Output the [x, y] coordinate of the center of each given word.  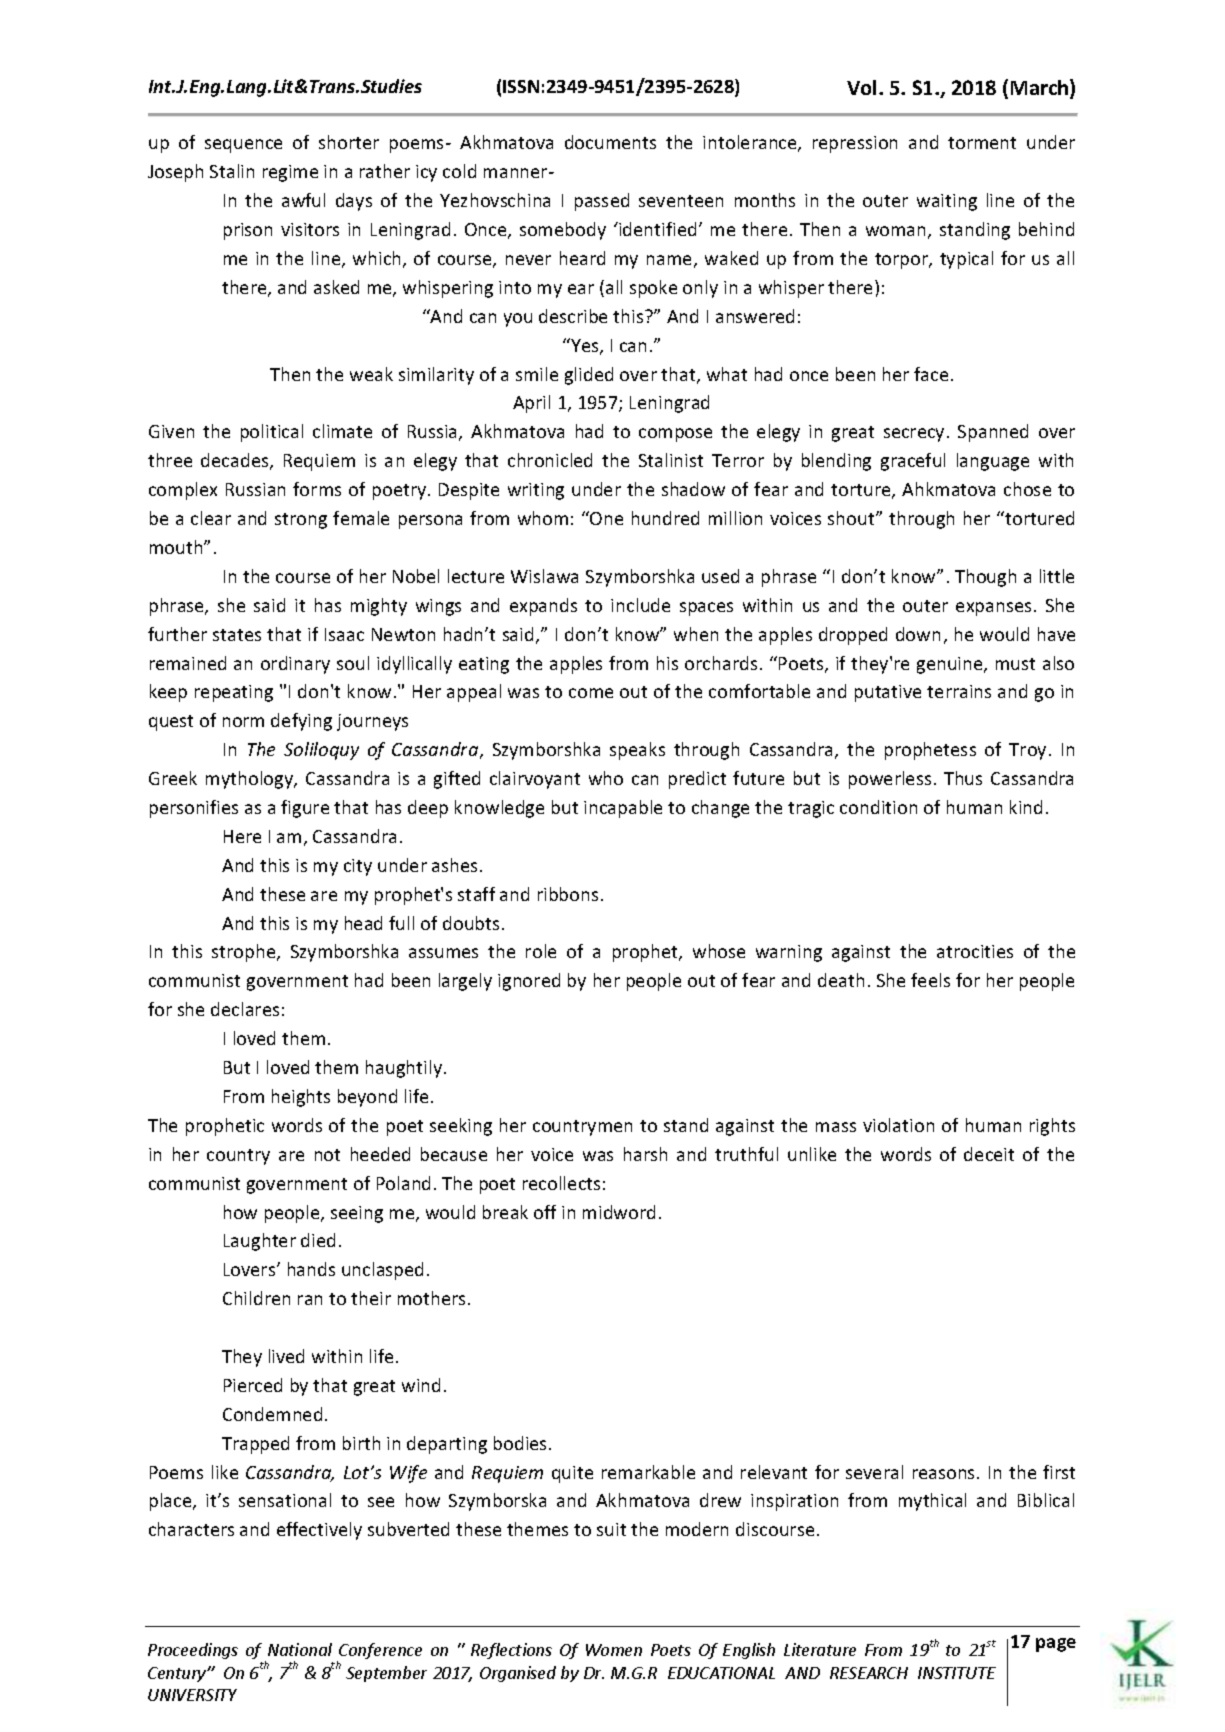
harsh [645, 1154]
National [300, 1649]
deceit [989, 1154]
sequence [243, 146]
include [640, 605]
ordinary [295, 665]
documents [610, 142]
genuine [951, 665]
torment [982, 143]
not [327, 1155]
